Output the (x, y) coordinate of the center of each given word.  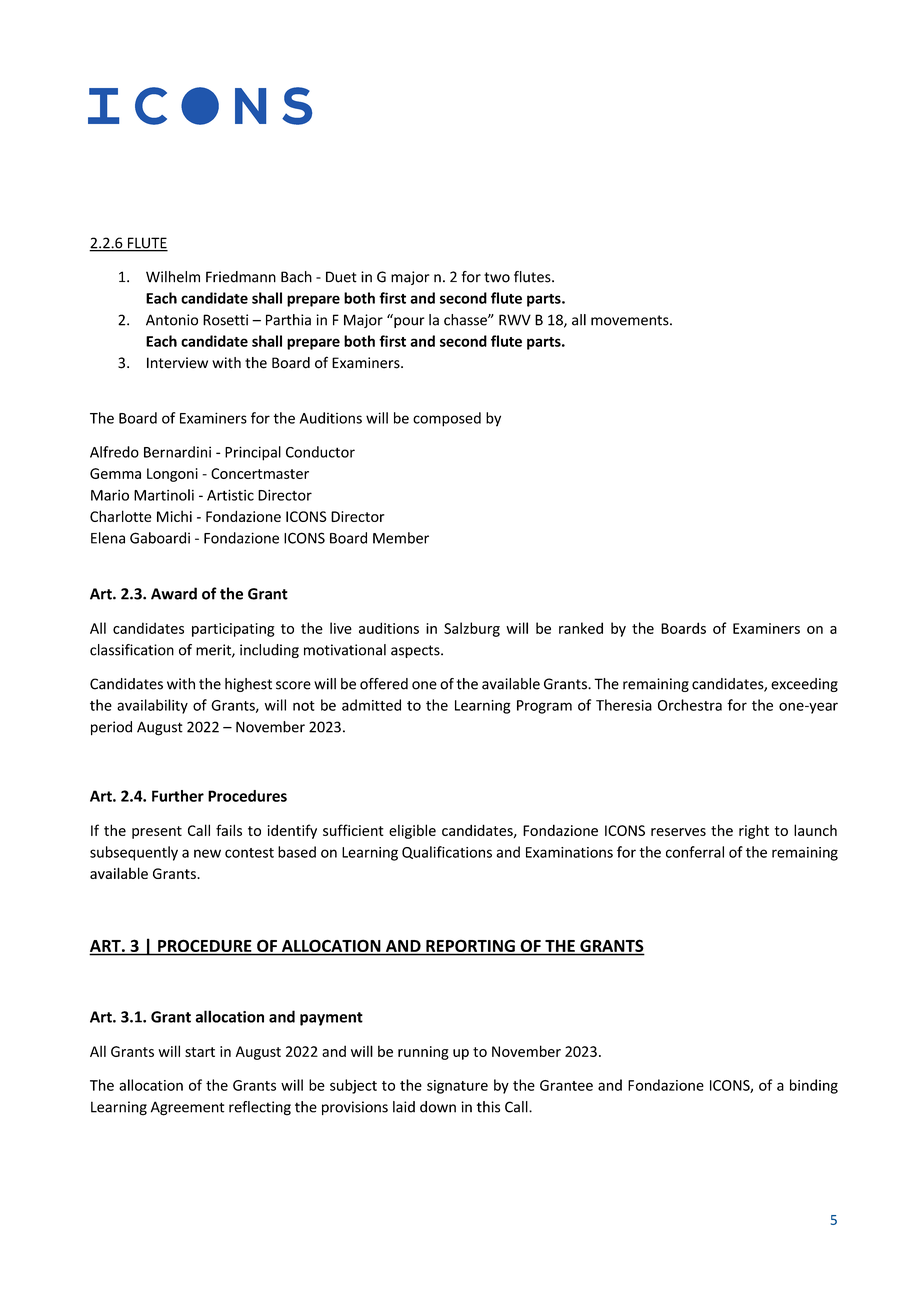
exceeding (804, 685)
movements (631, 320)
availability (152, 706)
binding (814, 1086)
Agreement (187, 1108)
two (497, 277)
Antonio (172, 320)
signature (457, 1087)
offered (384, 684)
